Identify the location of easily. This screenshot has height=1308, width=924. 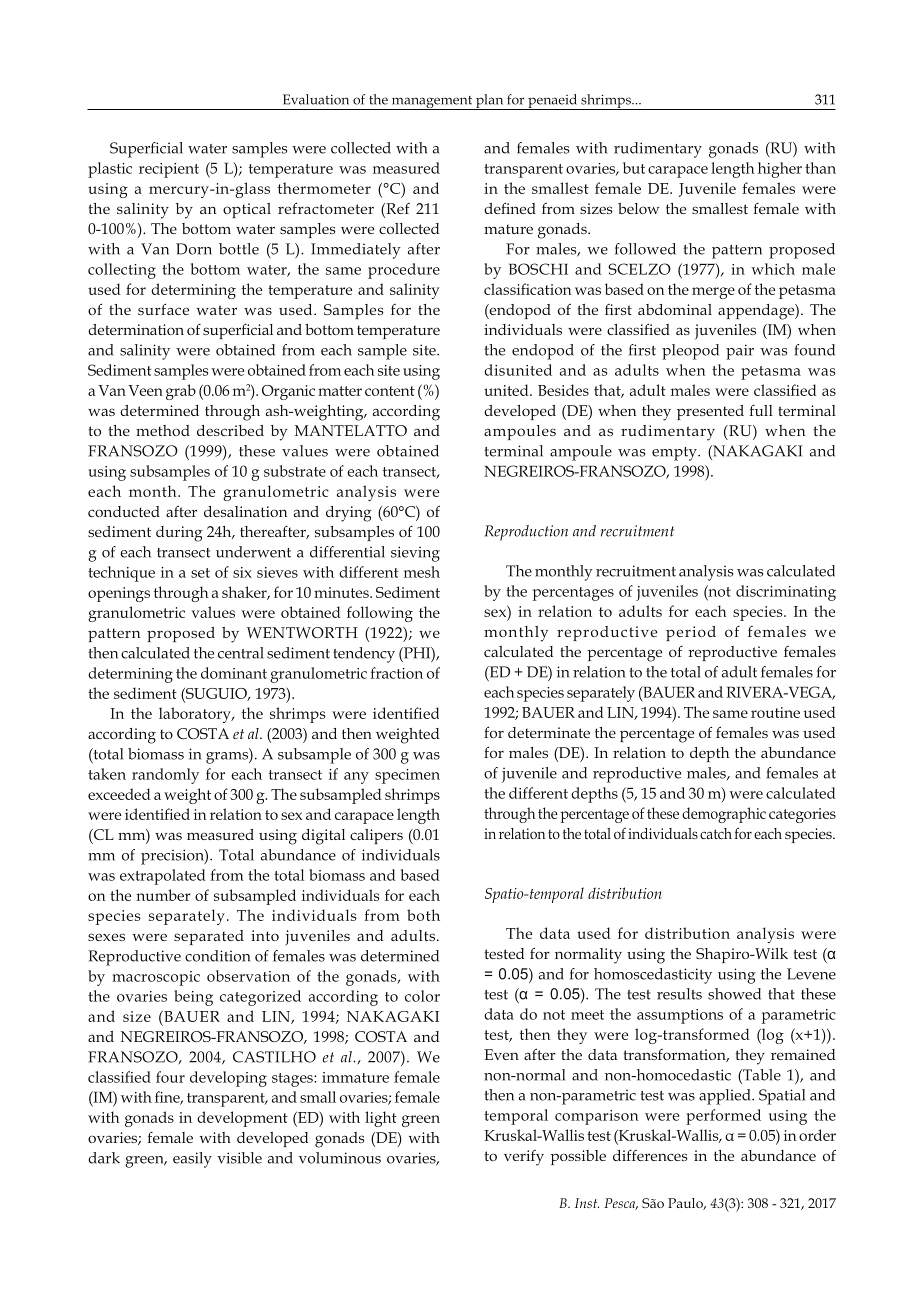
(192, 1160).
